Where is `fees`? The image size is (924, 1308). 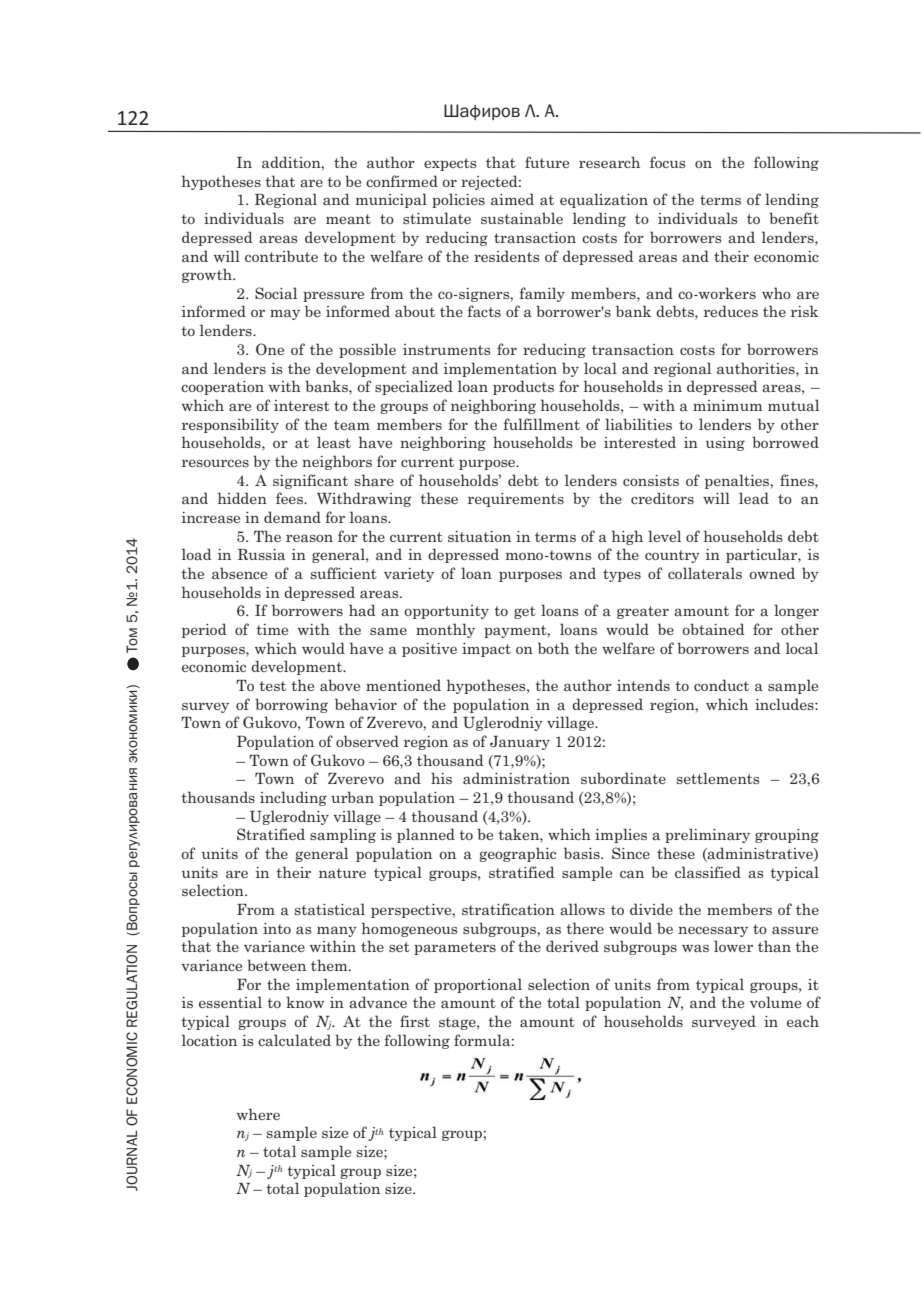 fees is located at coordinates (290, 498).
